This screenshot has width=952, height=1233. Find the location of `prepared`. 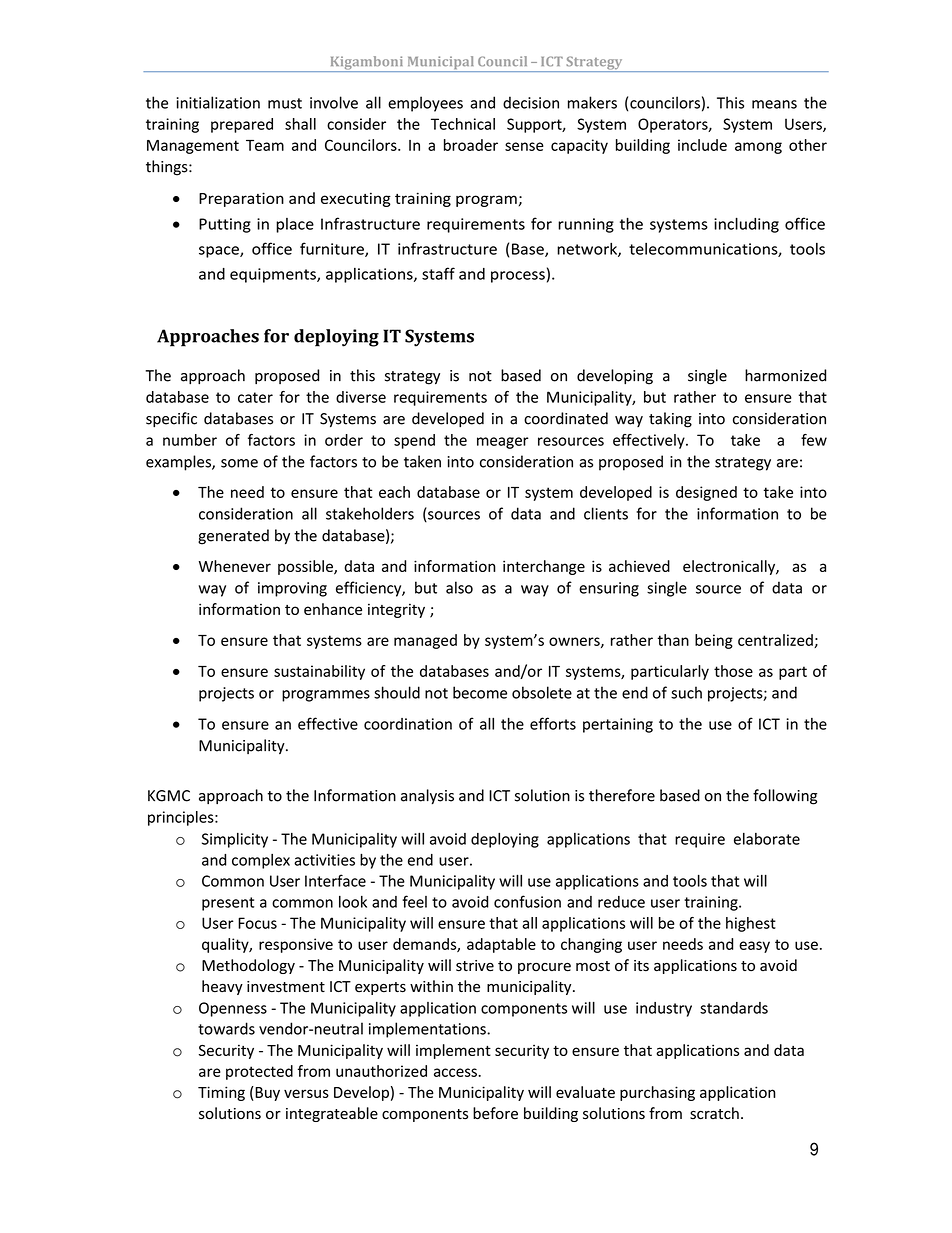

prepared is located at coordinates (242, 125).
